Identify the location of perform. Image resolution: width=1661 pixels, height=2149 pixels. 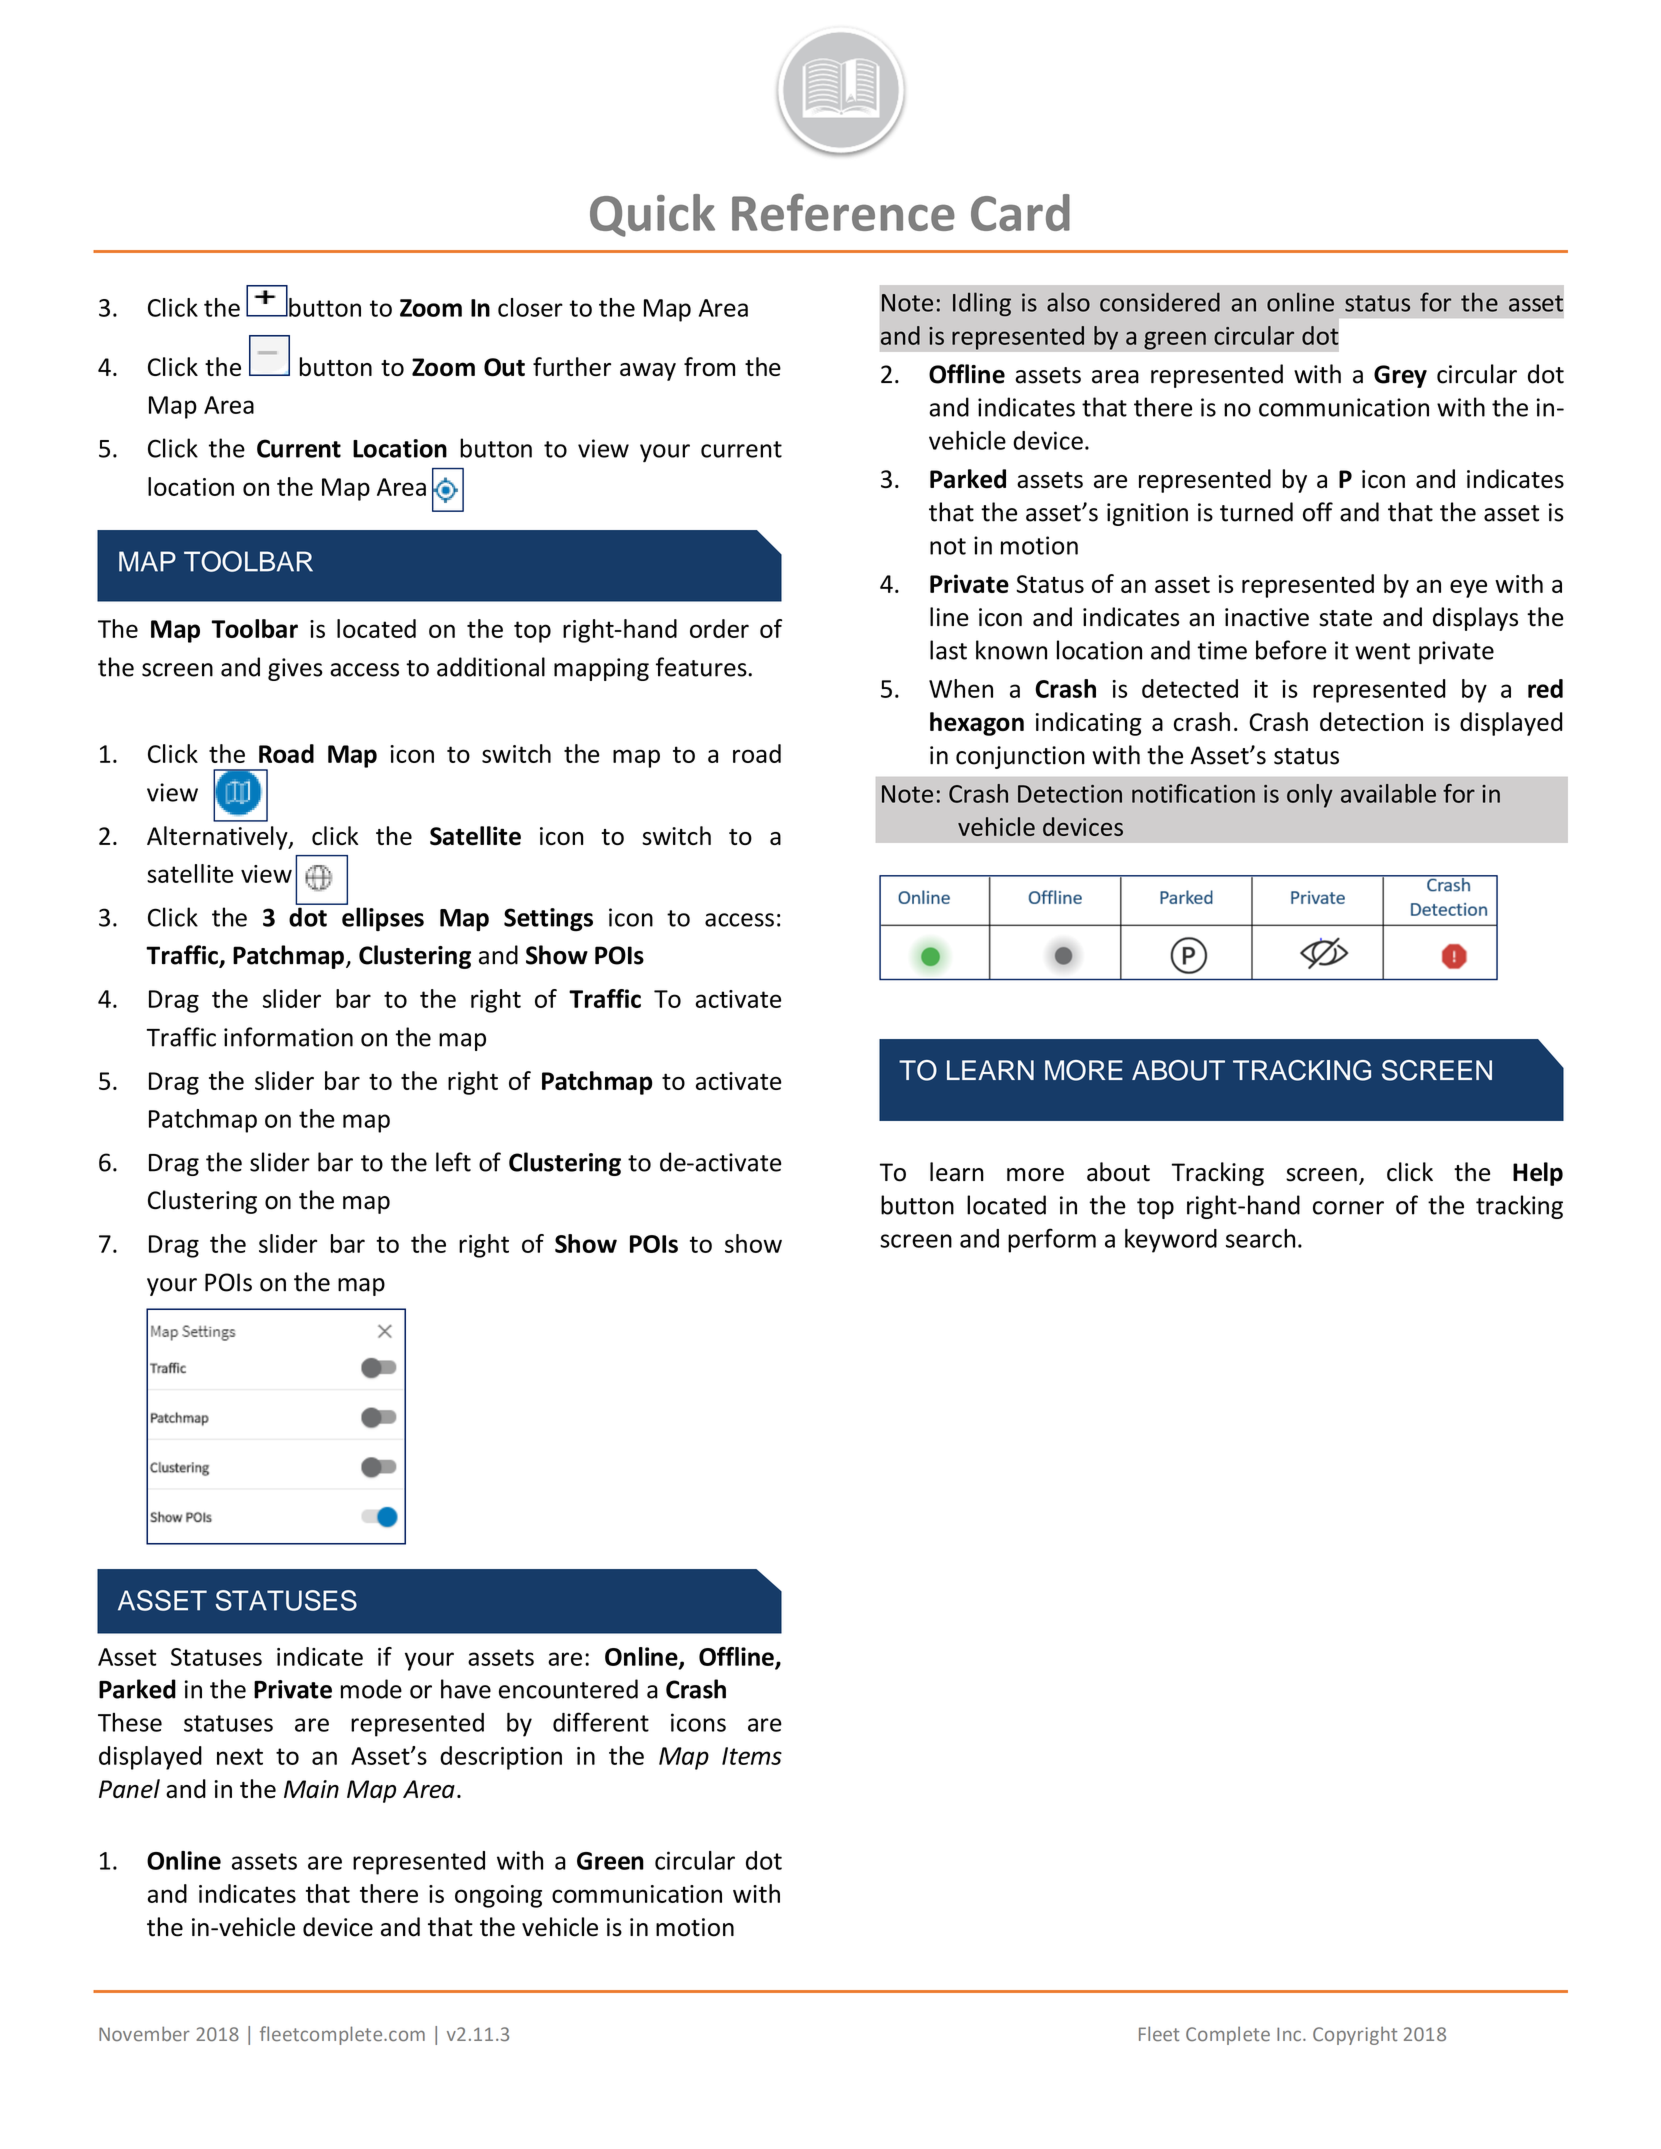
(1052, 1240).
